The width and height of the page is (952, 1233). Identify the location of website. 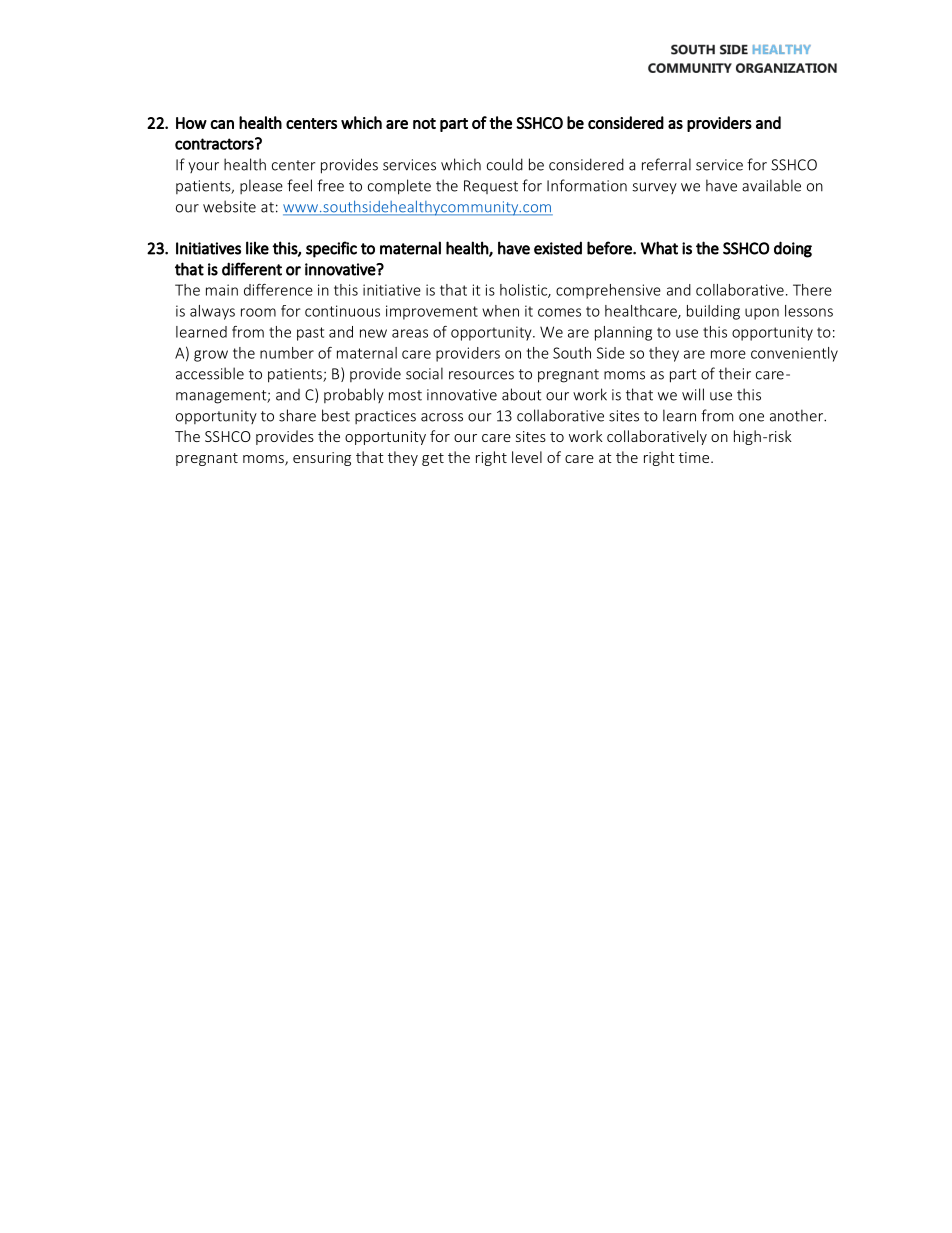
(229, 206).
